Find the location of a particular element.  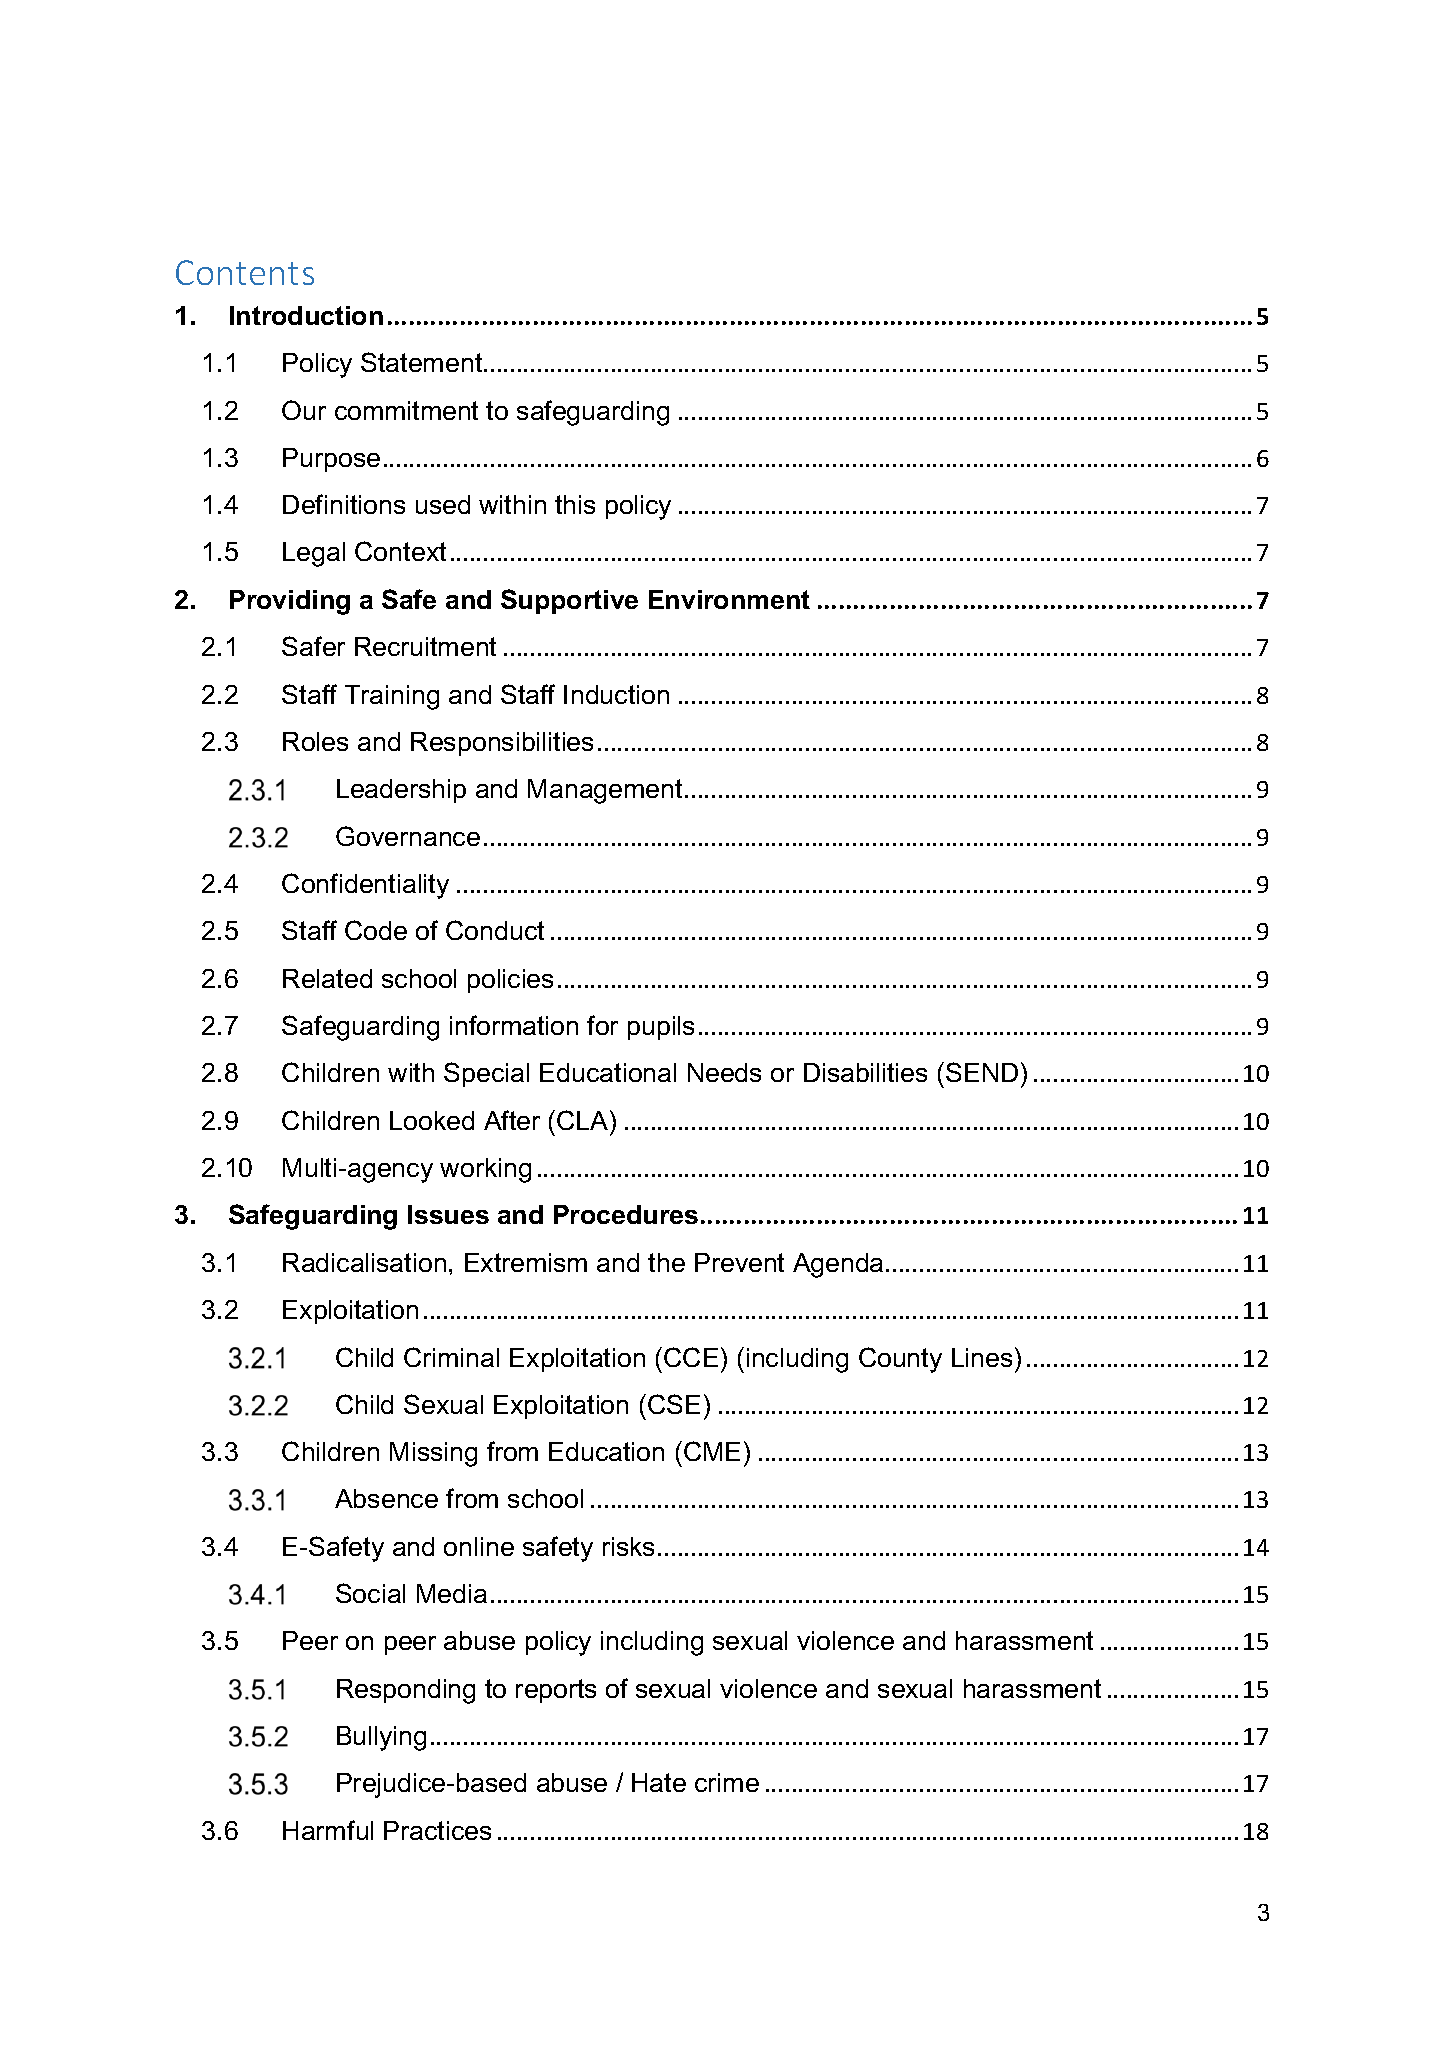

Prevent is located at coordinates (739, 1262).
